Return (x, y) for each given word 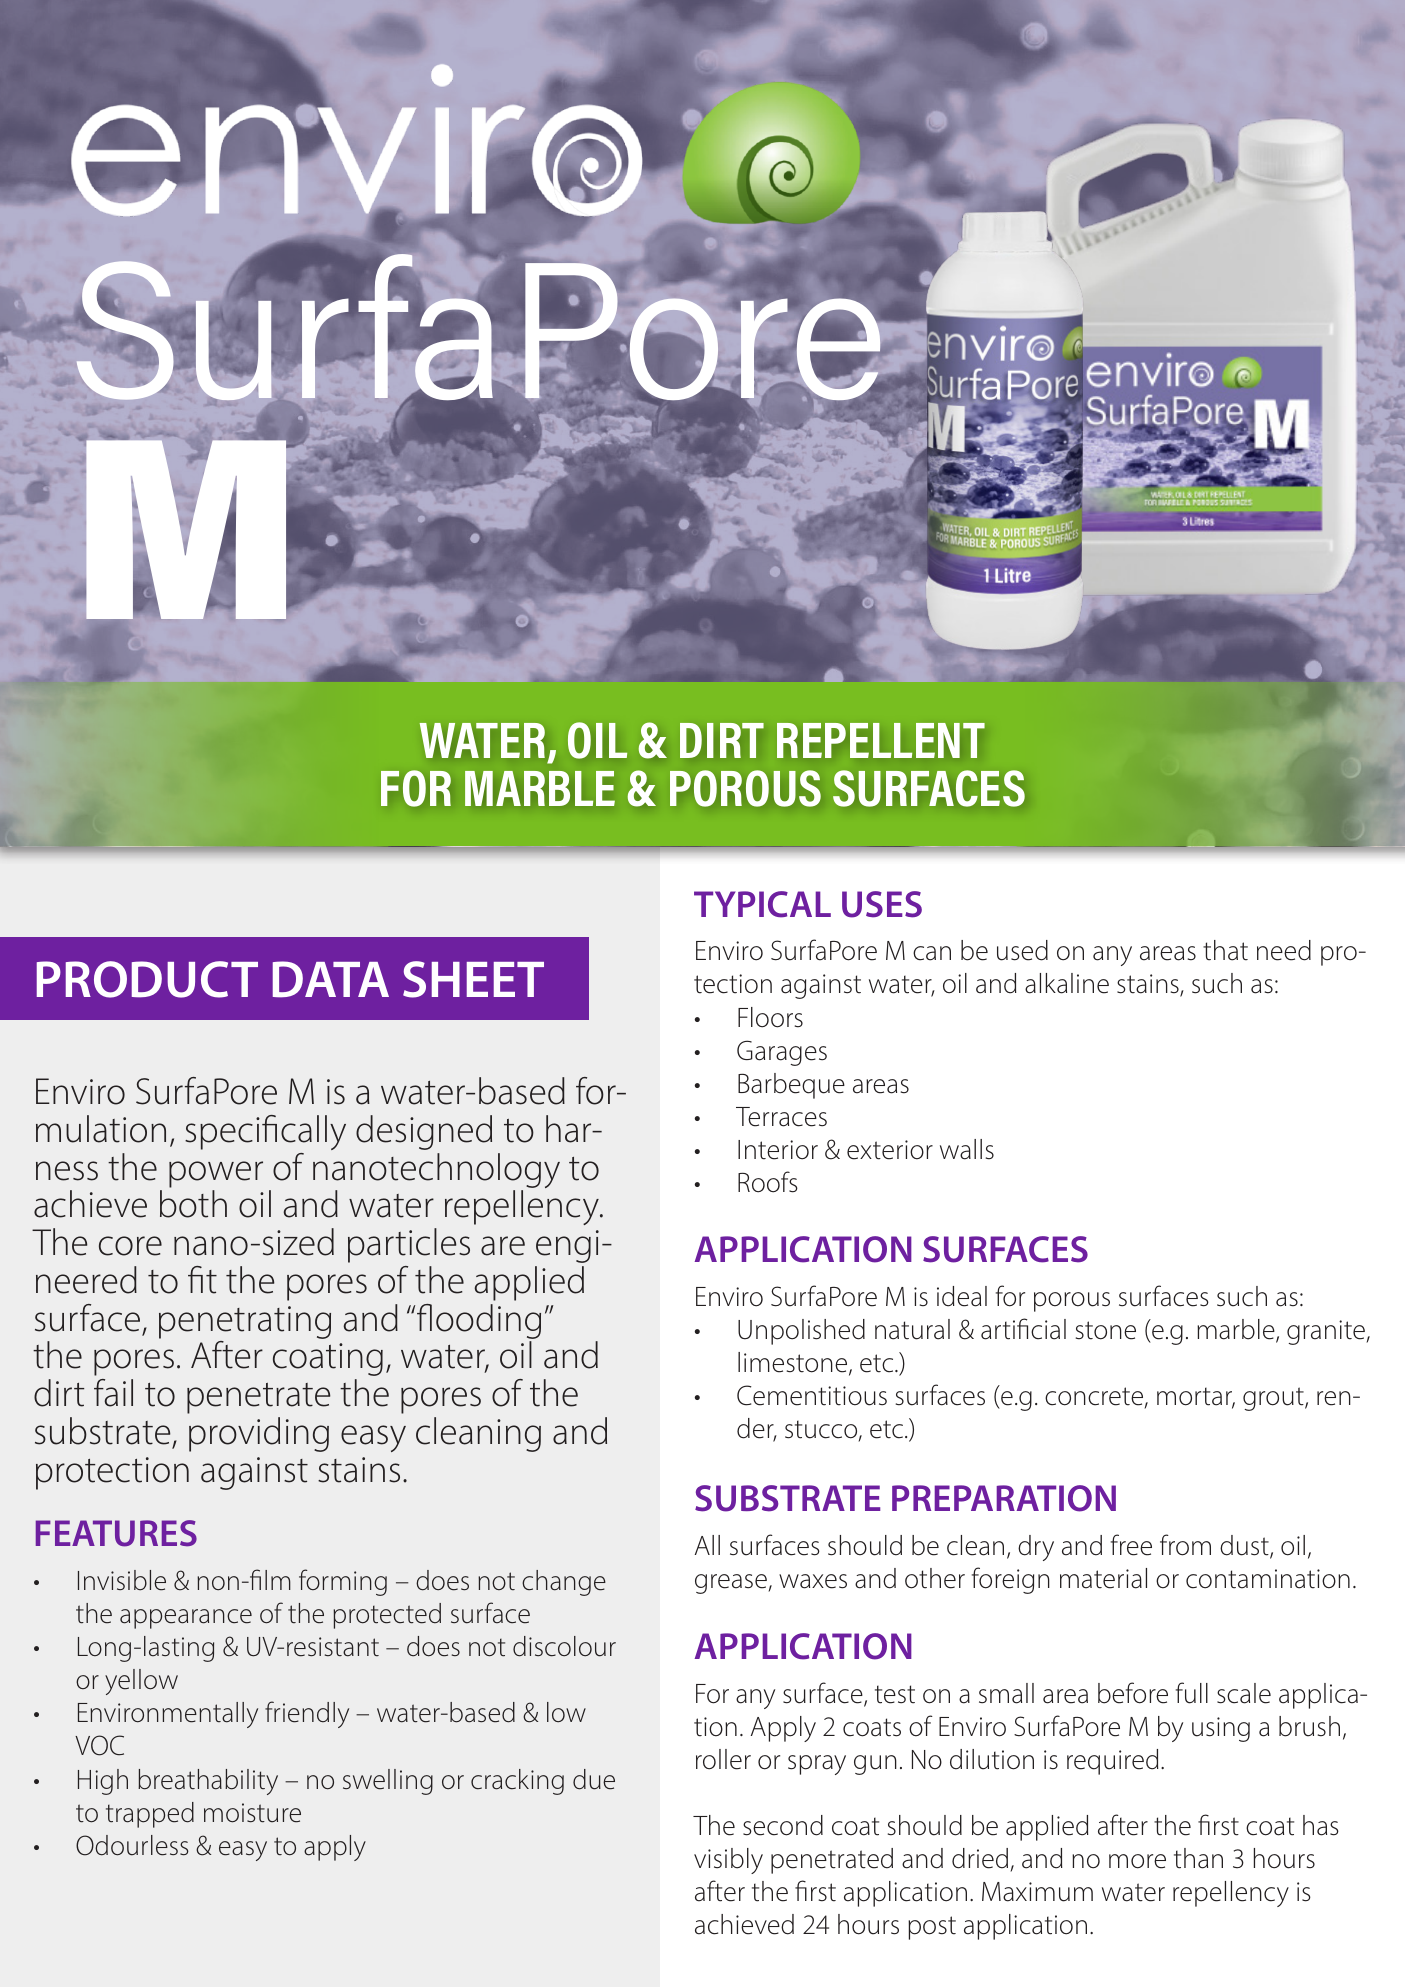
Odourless (132, 1845)
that (1225, 950)
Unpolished (801, 1332)
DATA (331, 979)
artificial (1023, 1329)
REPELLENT (881, 740)
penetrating (245, 1322)
